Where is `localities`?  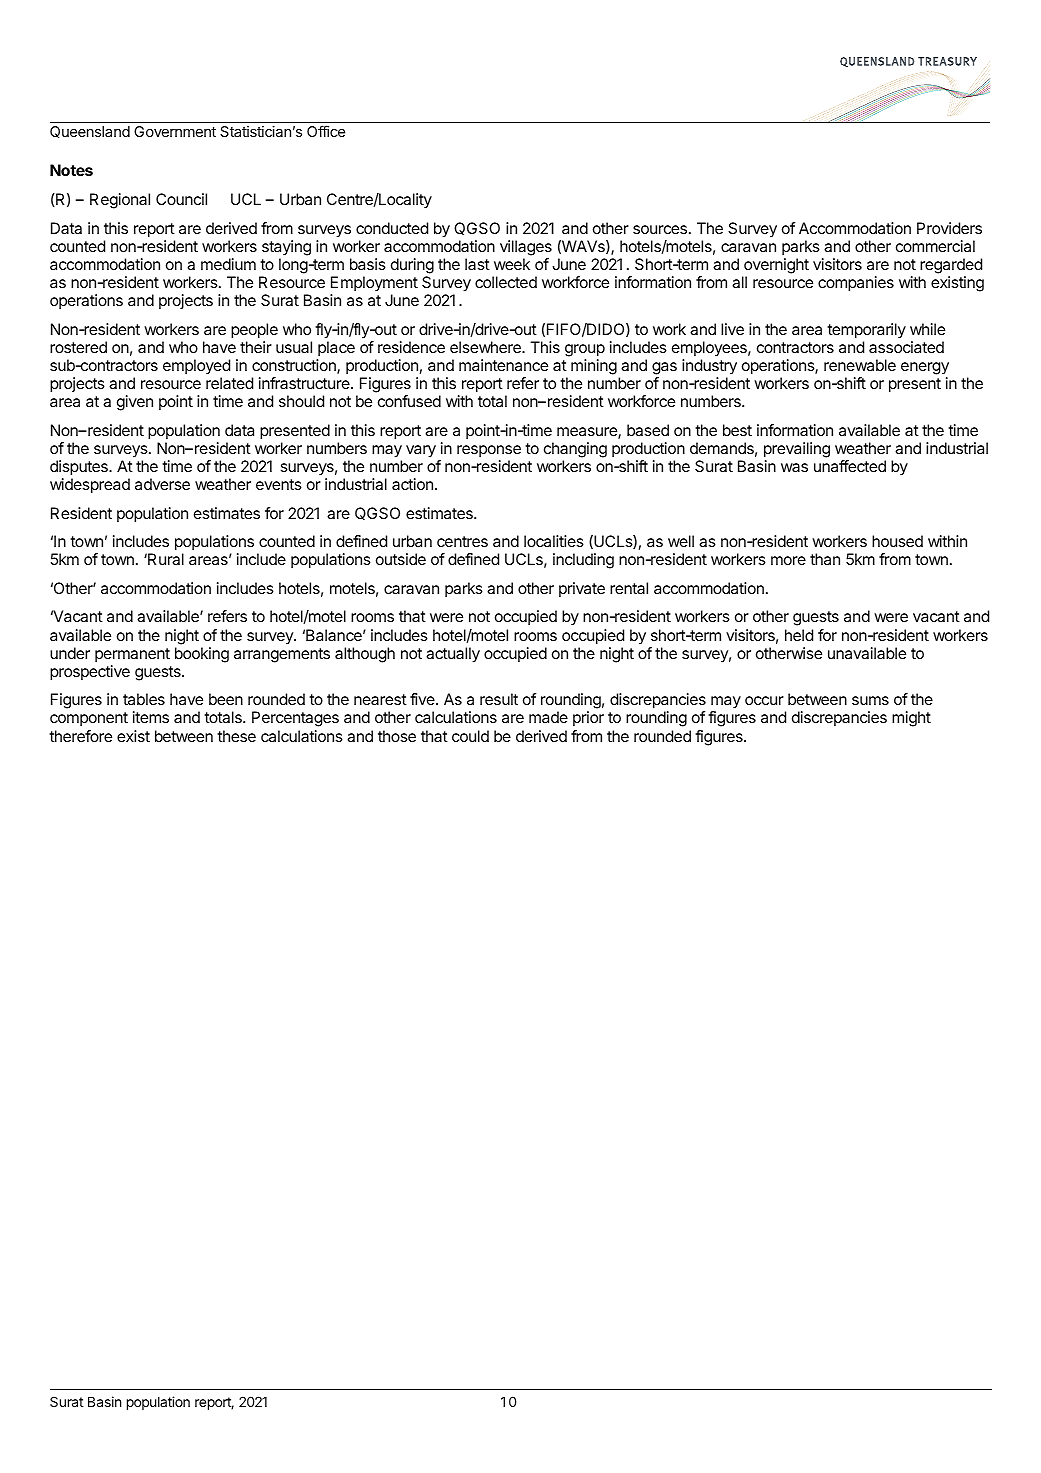
localities is located at coordinates (554, 541).
